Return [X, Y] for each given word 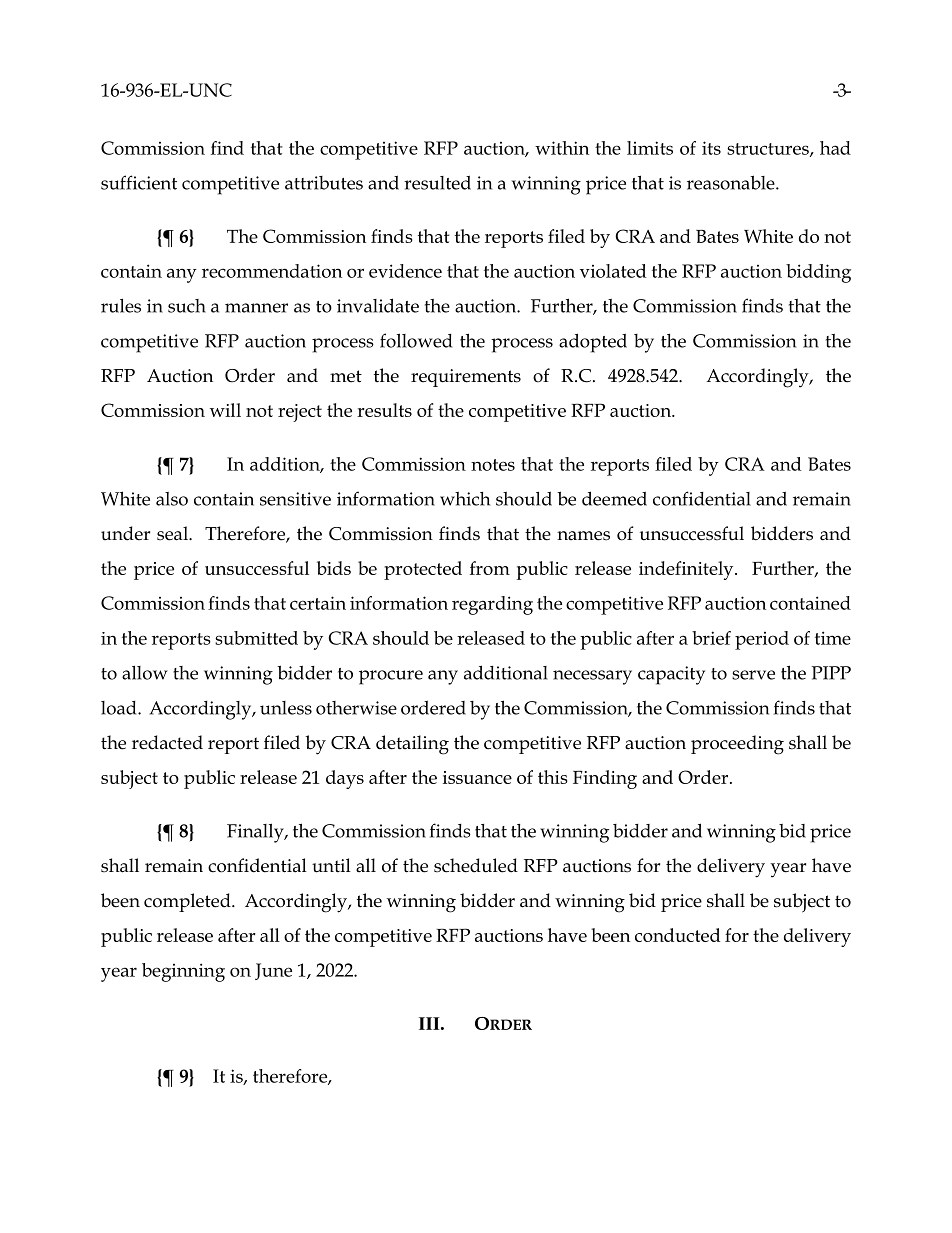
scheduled [476, 865]
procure [391, 677]
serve [753, 675]
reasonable [732, 182]
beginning [183, 972]
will [225, 410]
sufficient [139, 182]
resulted [437, 182]
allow [145, 673]
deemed [614, 498]
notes [493, 465]
